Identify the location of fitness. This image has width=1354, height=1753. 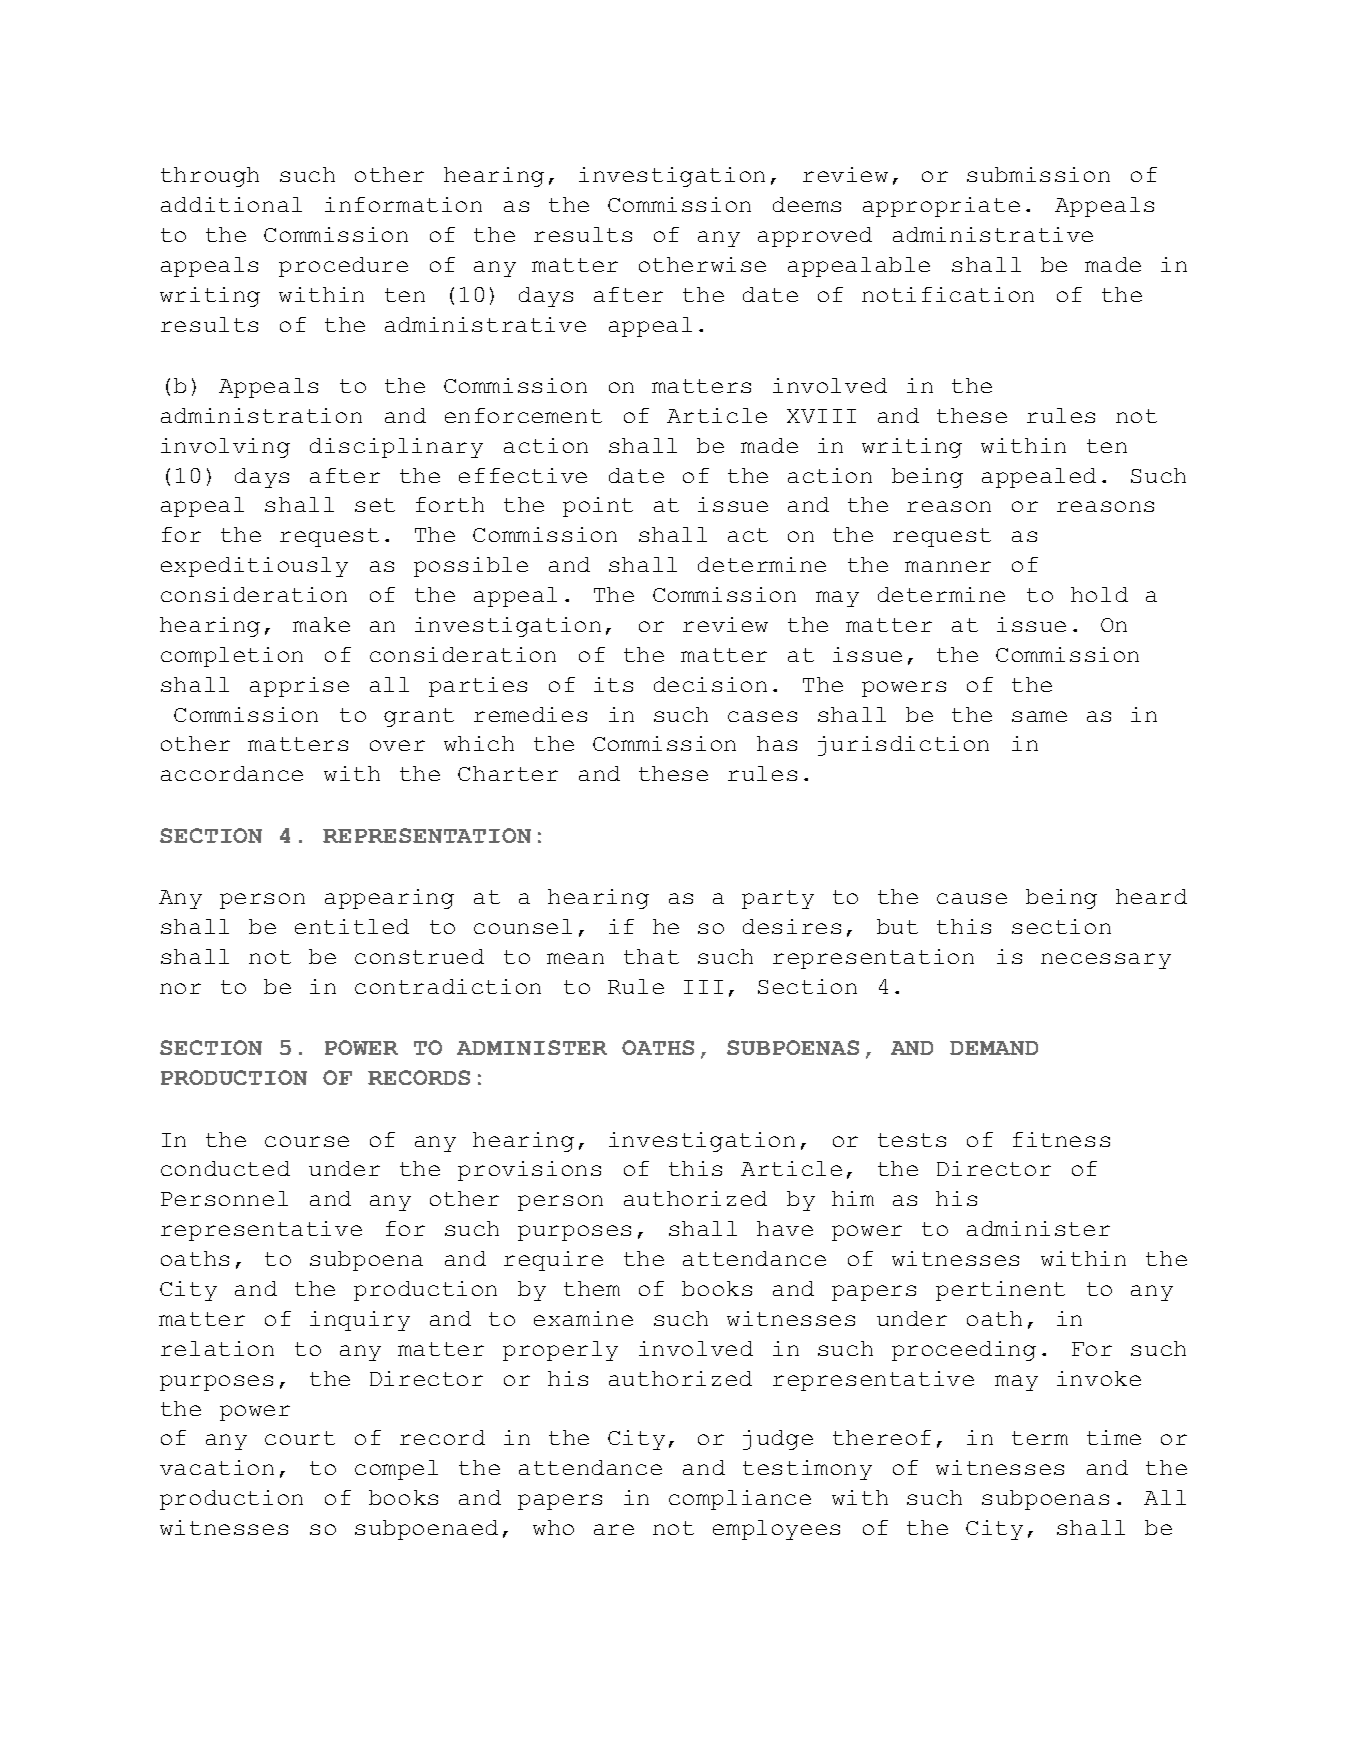
(1061, 1139).
